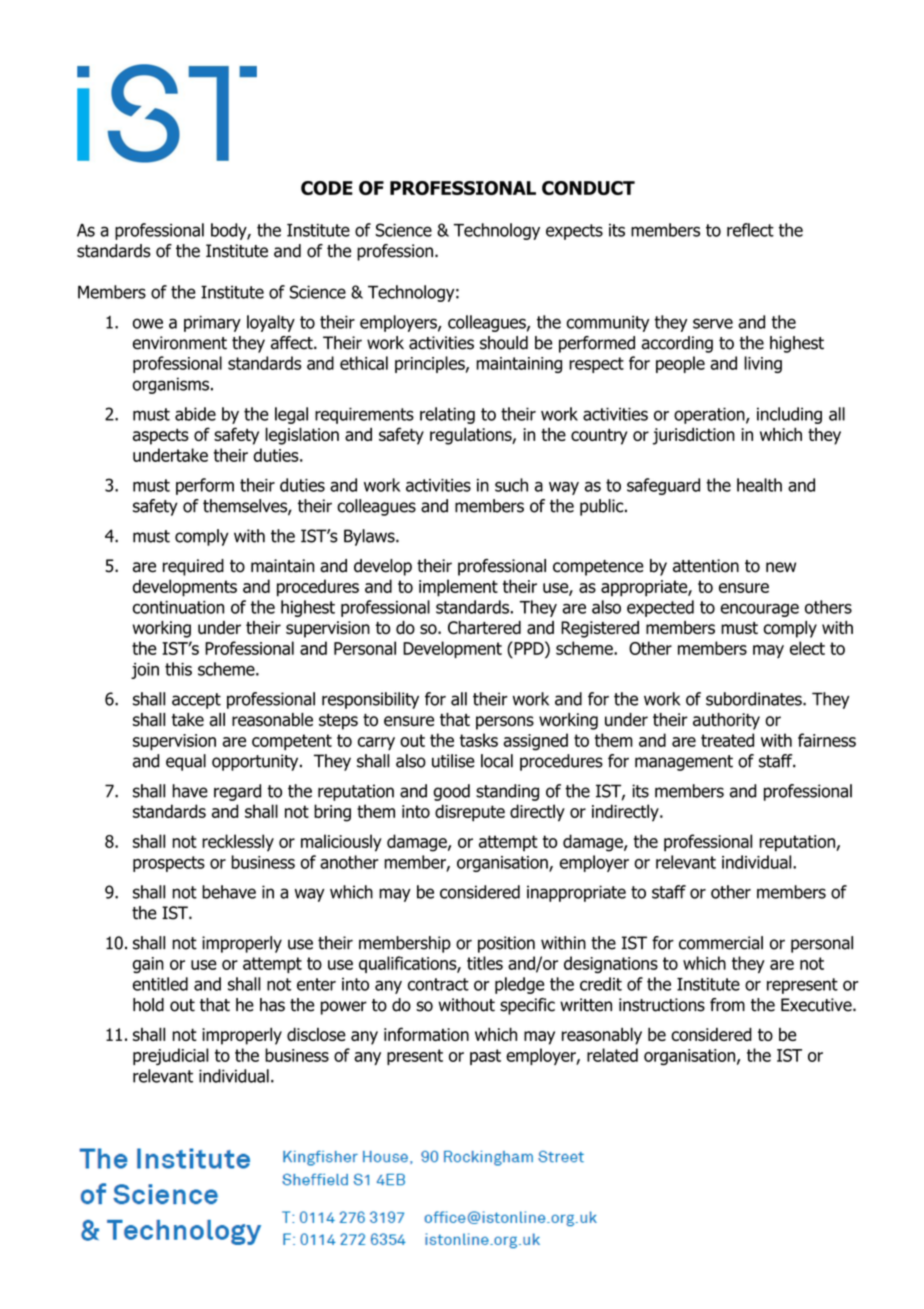 Image resolution: width=924 pixels, height=1309 pixels. Describe the element at coordinates (511, 485) in the page. I see `such` at that location.
